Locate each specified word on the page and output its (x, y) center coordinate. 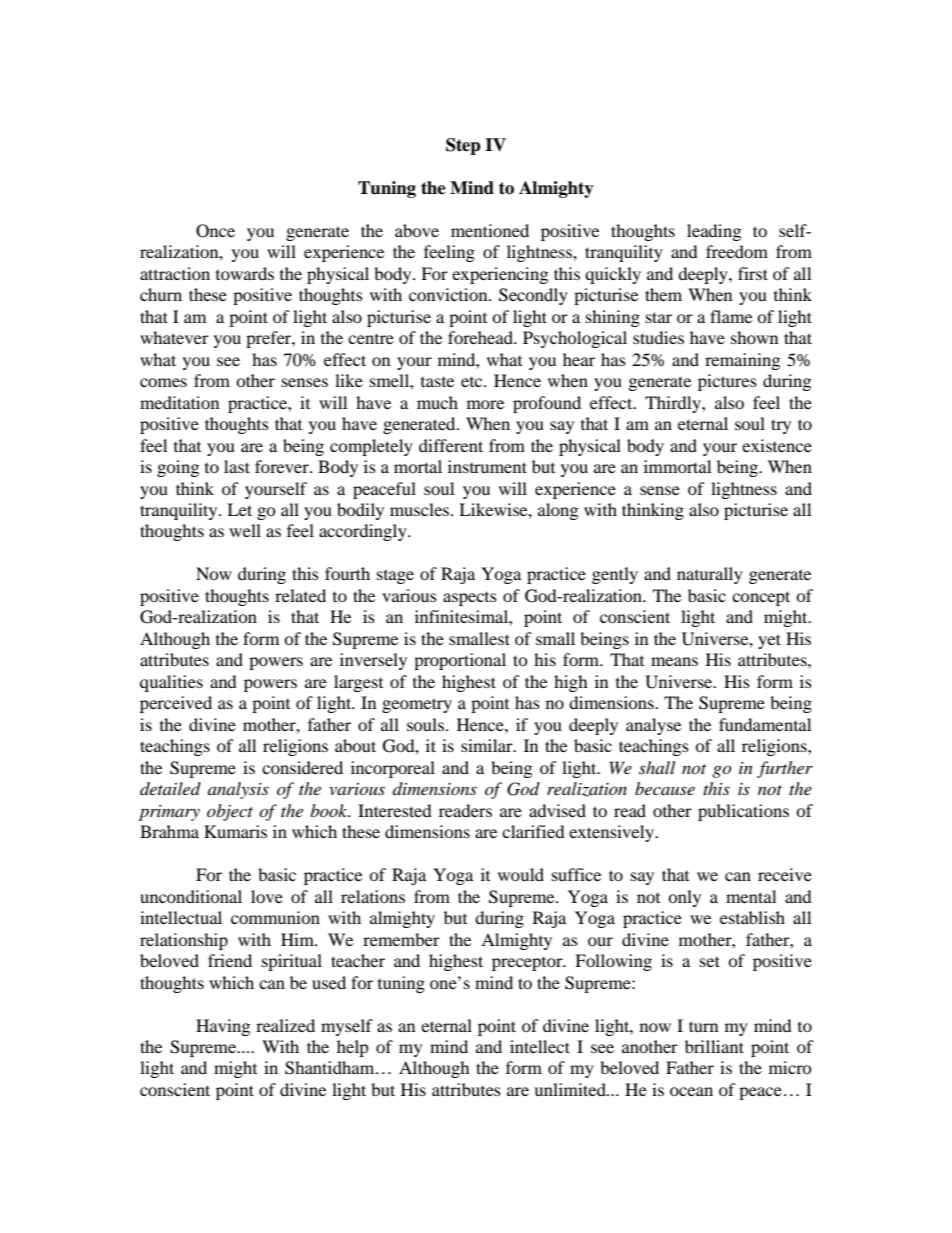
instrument (487, 466)
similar (488, 745)
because (665, 788)
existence (777, 445)
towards (245, 273)
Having (223, 1027)
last (237, 466)
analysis (238, 790)
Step (463, 146)
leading (714, 232)
